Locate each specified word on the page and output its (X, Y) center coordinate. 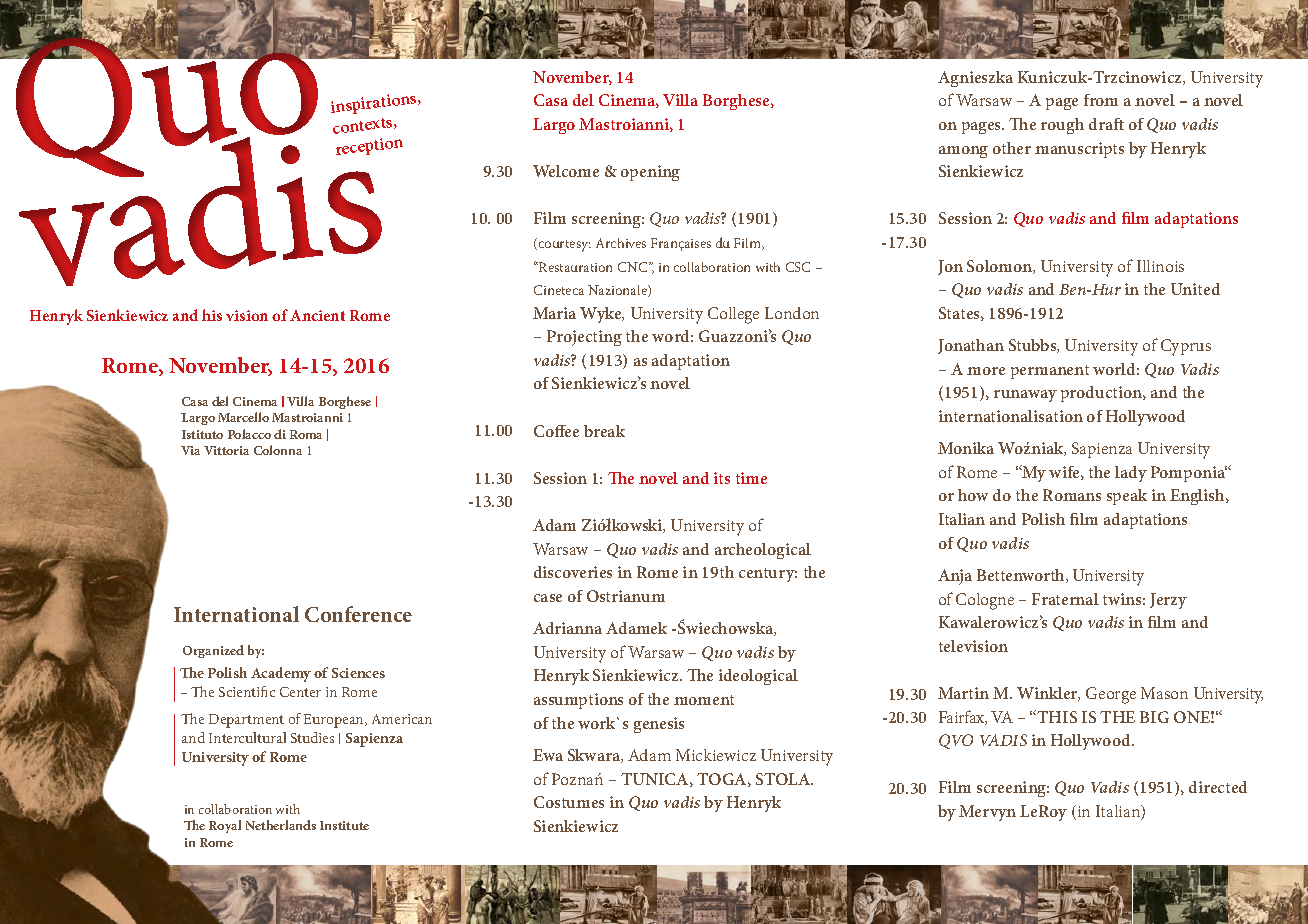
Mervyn (987, 813)
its (722, 478)
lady (1131, 474)
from (1101, 100)
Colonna (278, 450)
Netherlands (281, 825)
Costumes (569, 802)
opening (650, 173)
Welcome (566, 171)
